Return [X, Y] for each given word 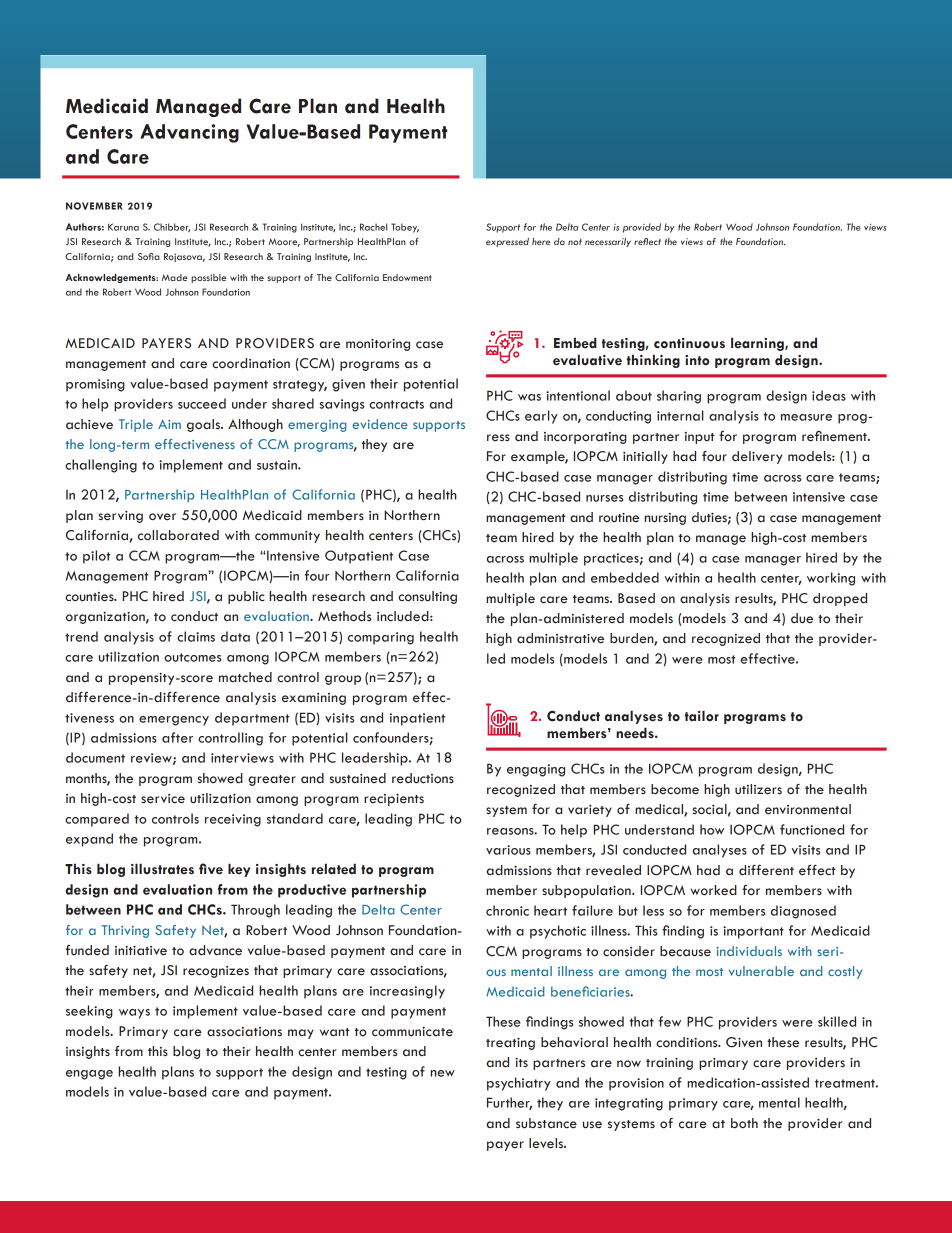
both [744, 1123]
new [443, 1073]
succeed [202, 403]
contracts [396, 404]
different [766, 870]
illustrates [162, 869]
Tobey [405, 228]
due [802, 618]
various [508, 850]
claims [196, 636]
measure [806, 417]
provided [642, 228]
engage [89, 1075]
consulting [427, 597]
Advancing [189, 133]
